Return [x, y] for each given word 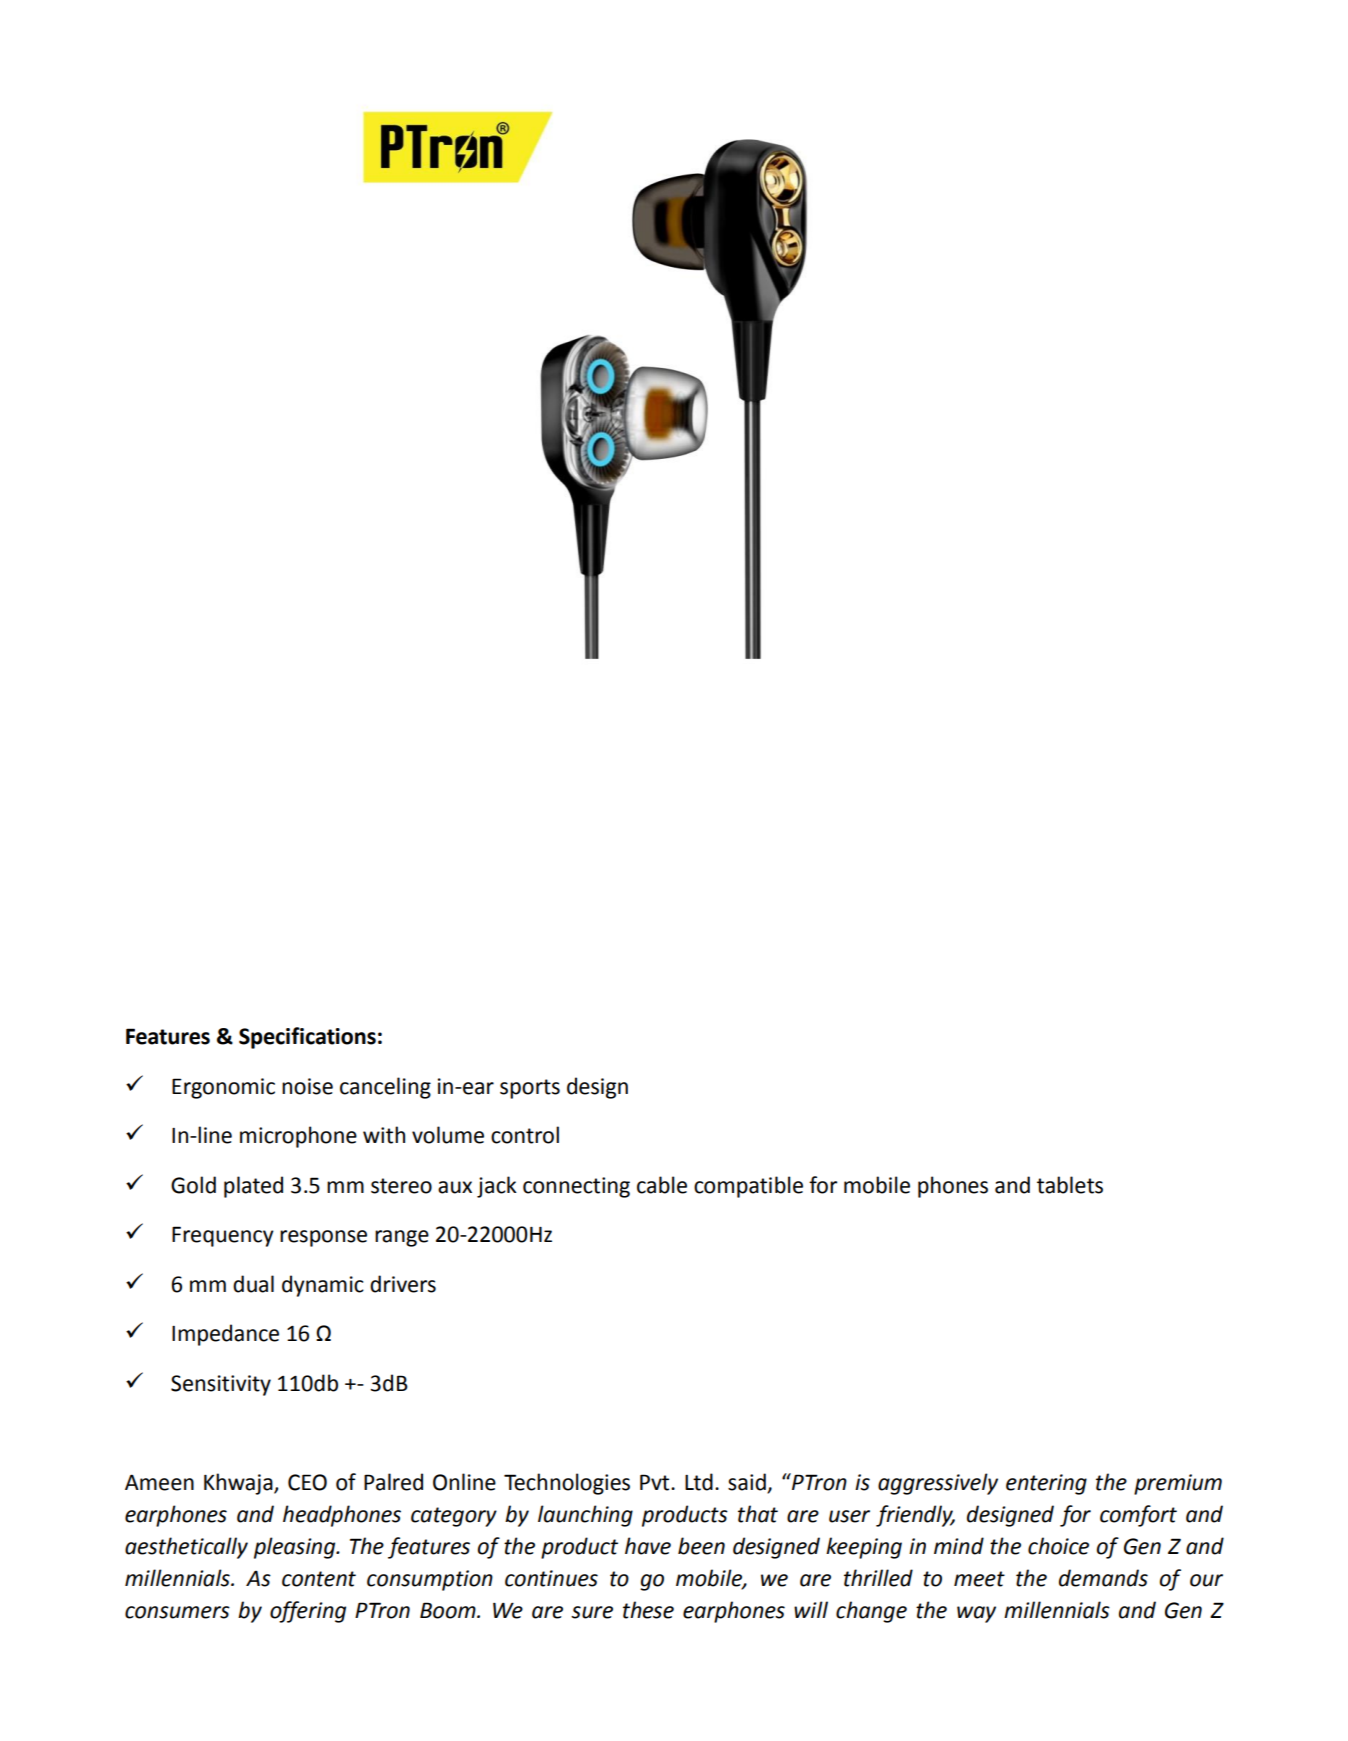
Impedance [225, 1335]
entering [1046, 1484]
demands [1103, 1578]
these [648, 1610]
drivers [403, 1284]
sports [530, 1089]
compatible [748, 1187]
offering [308, 1612]
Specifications [307, 1038]
